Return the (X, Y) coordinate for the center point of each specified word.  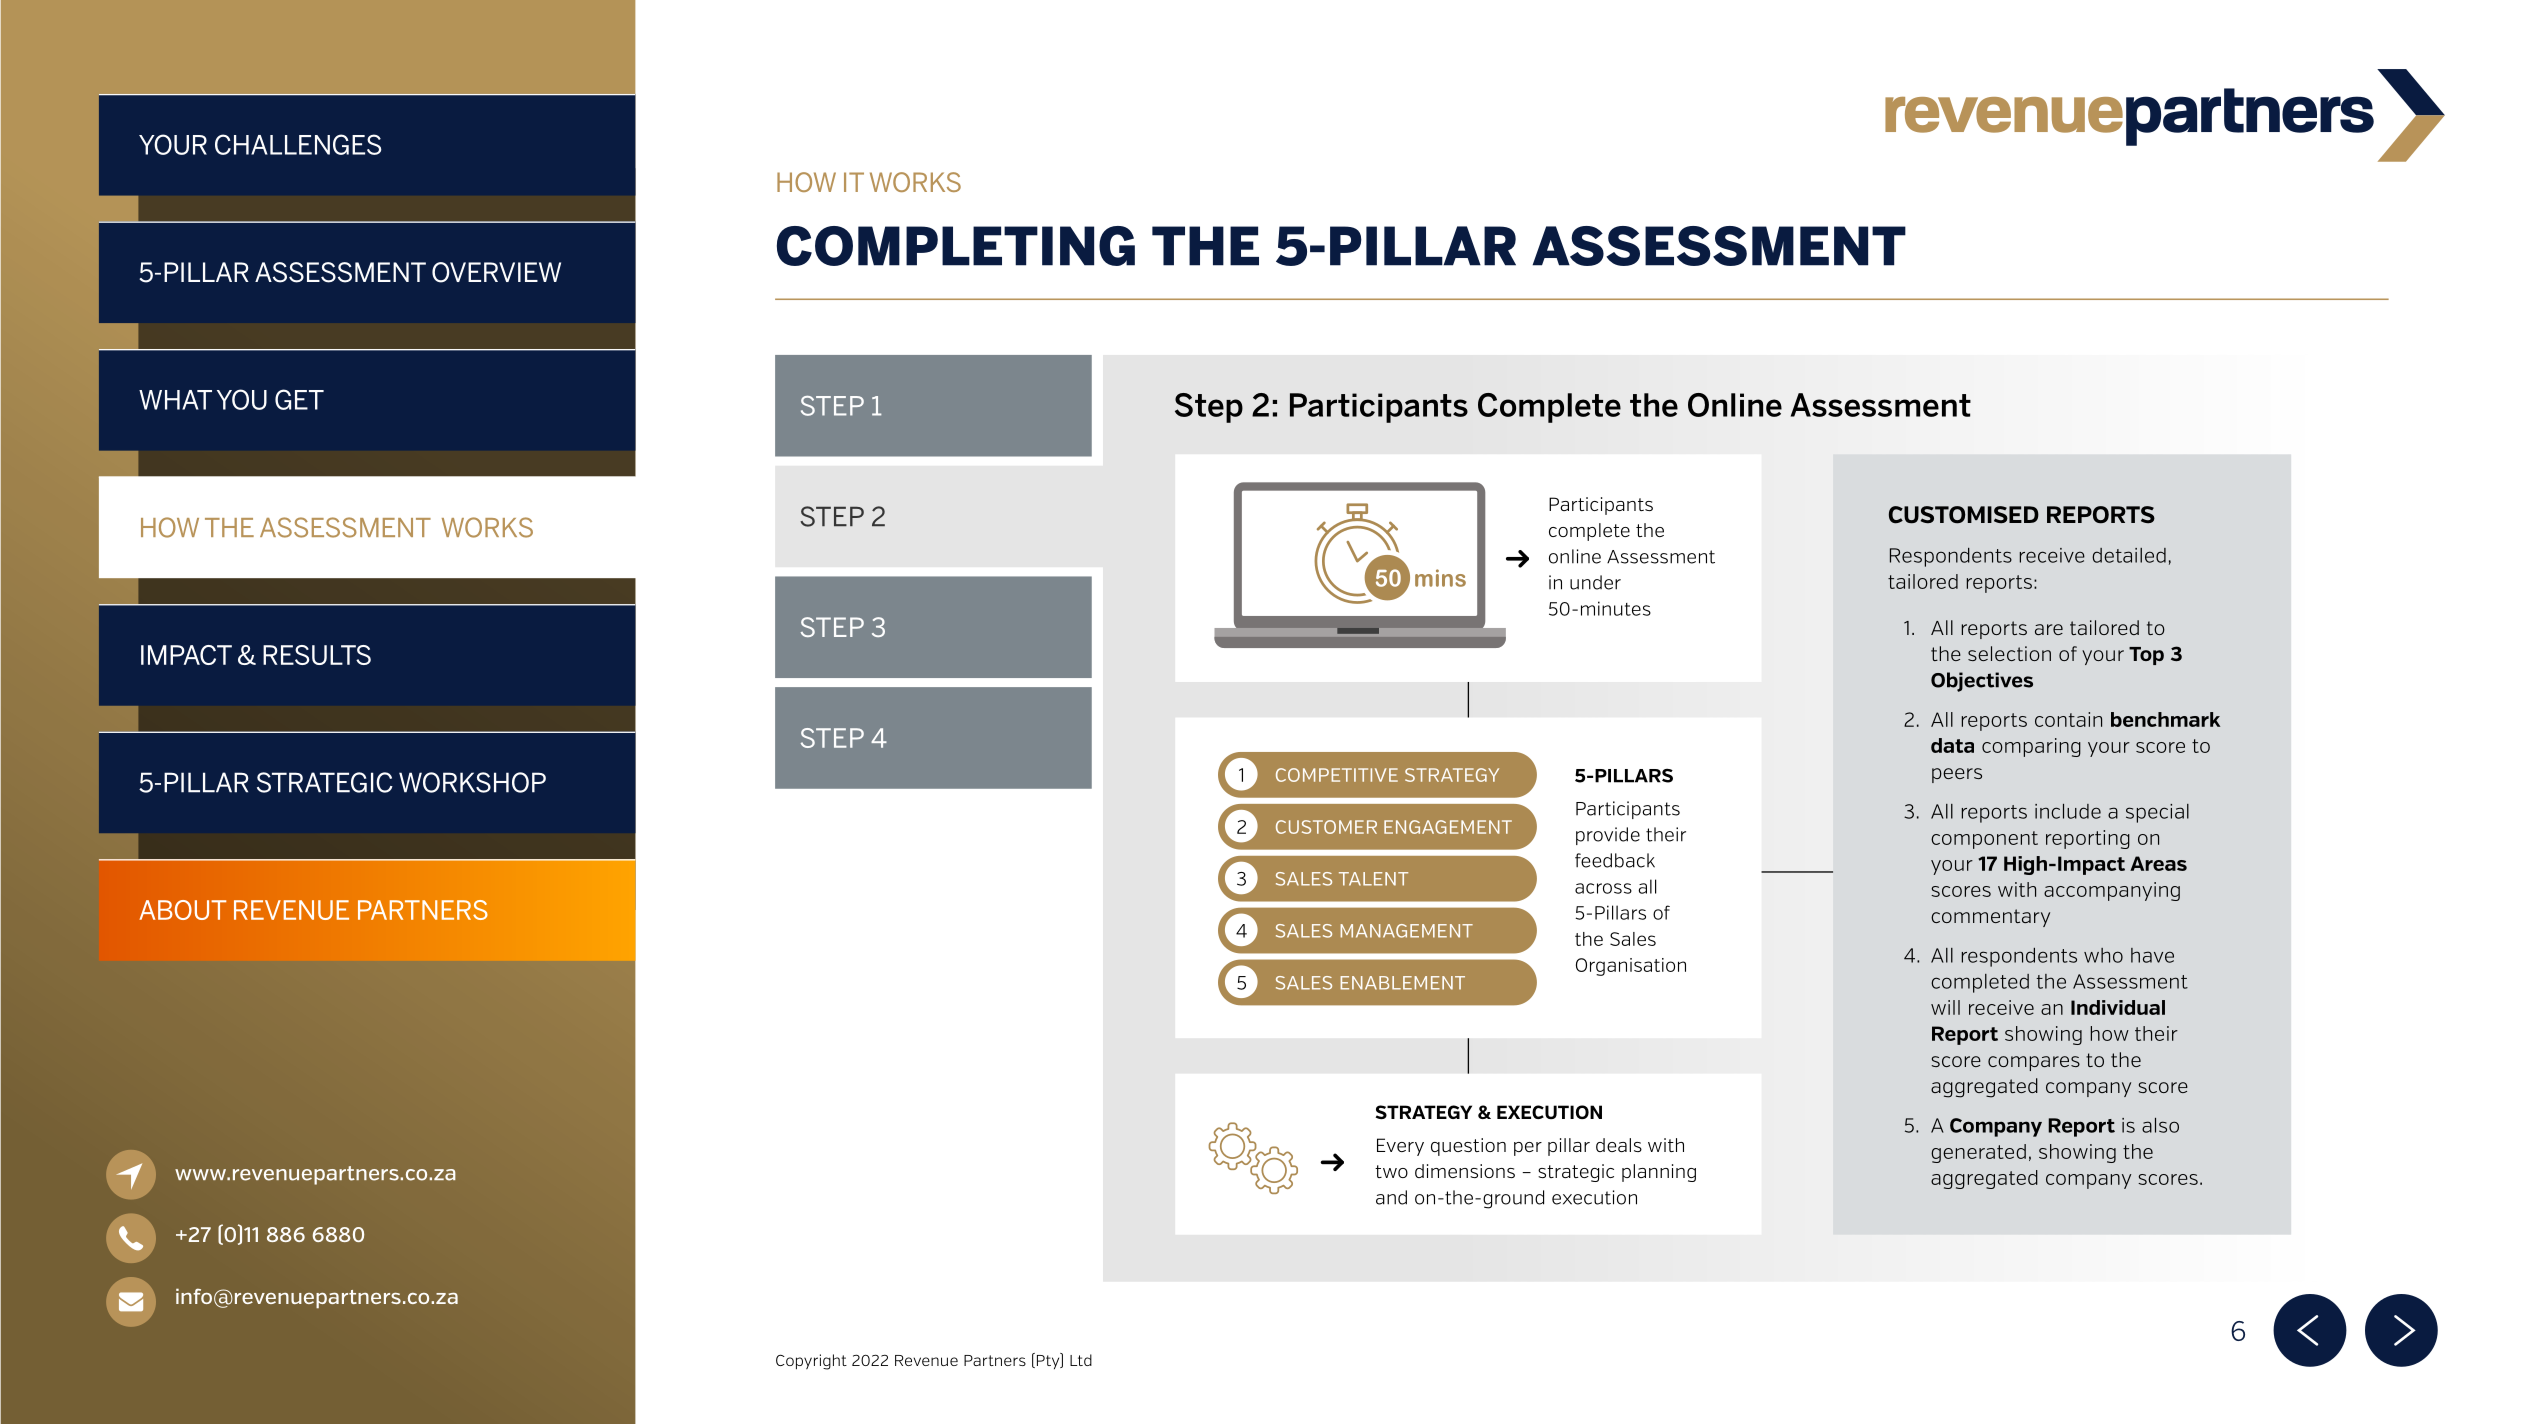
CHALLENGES (298, 144)
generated (1978, 1153)
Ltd (1081, 1360)
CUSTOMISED (1964, 515)
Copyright (811, 1362)
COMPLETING (956, 246)
